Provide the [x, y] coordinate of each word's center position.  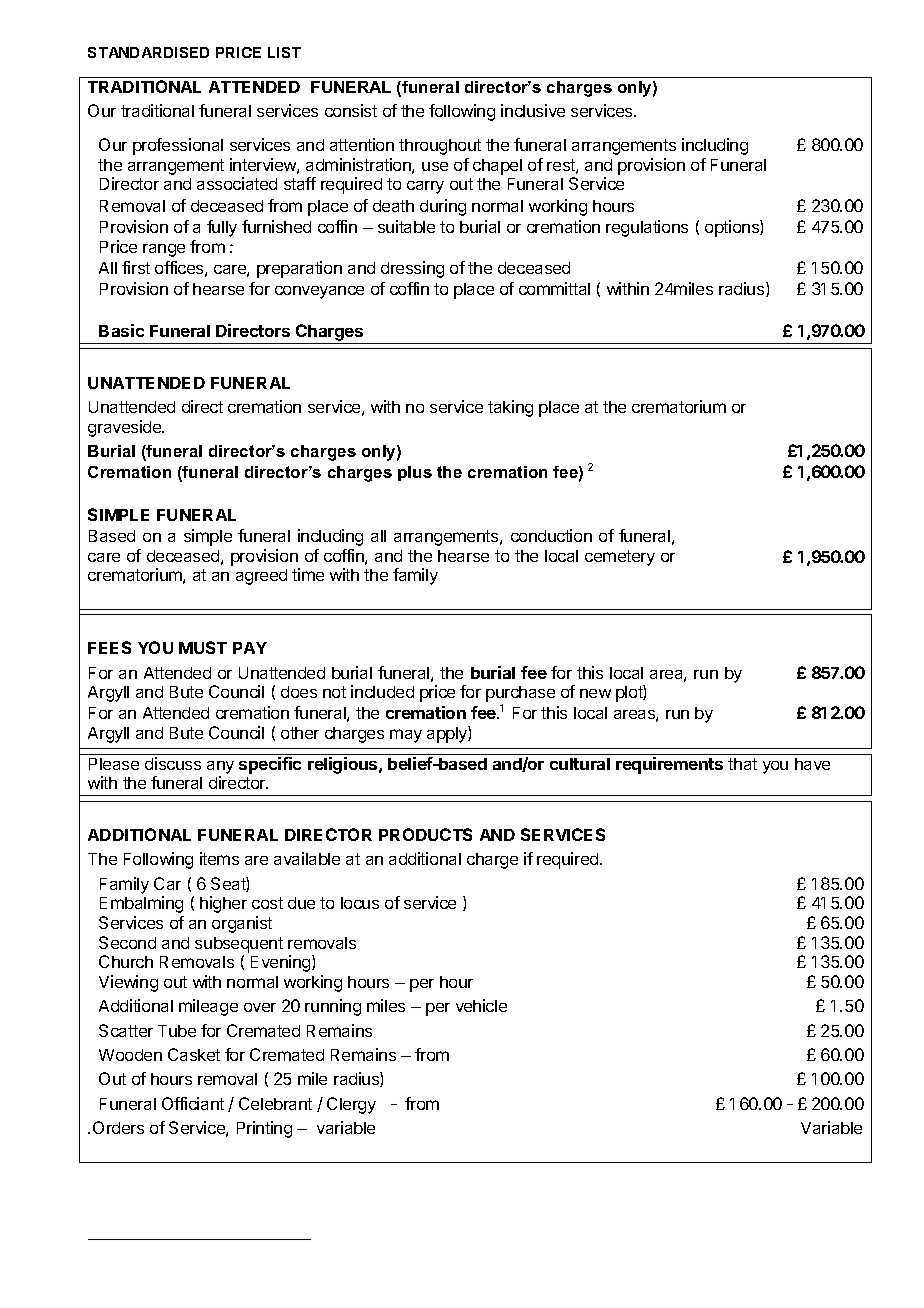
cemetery [620, 558]
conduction [551, 535]
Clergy [351, 1105]
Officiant [193, 1103]
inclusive [533, 110]
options [733, 228]
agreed [261, 577]
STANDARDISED [148, 52]
